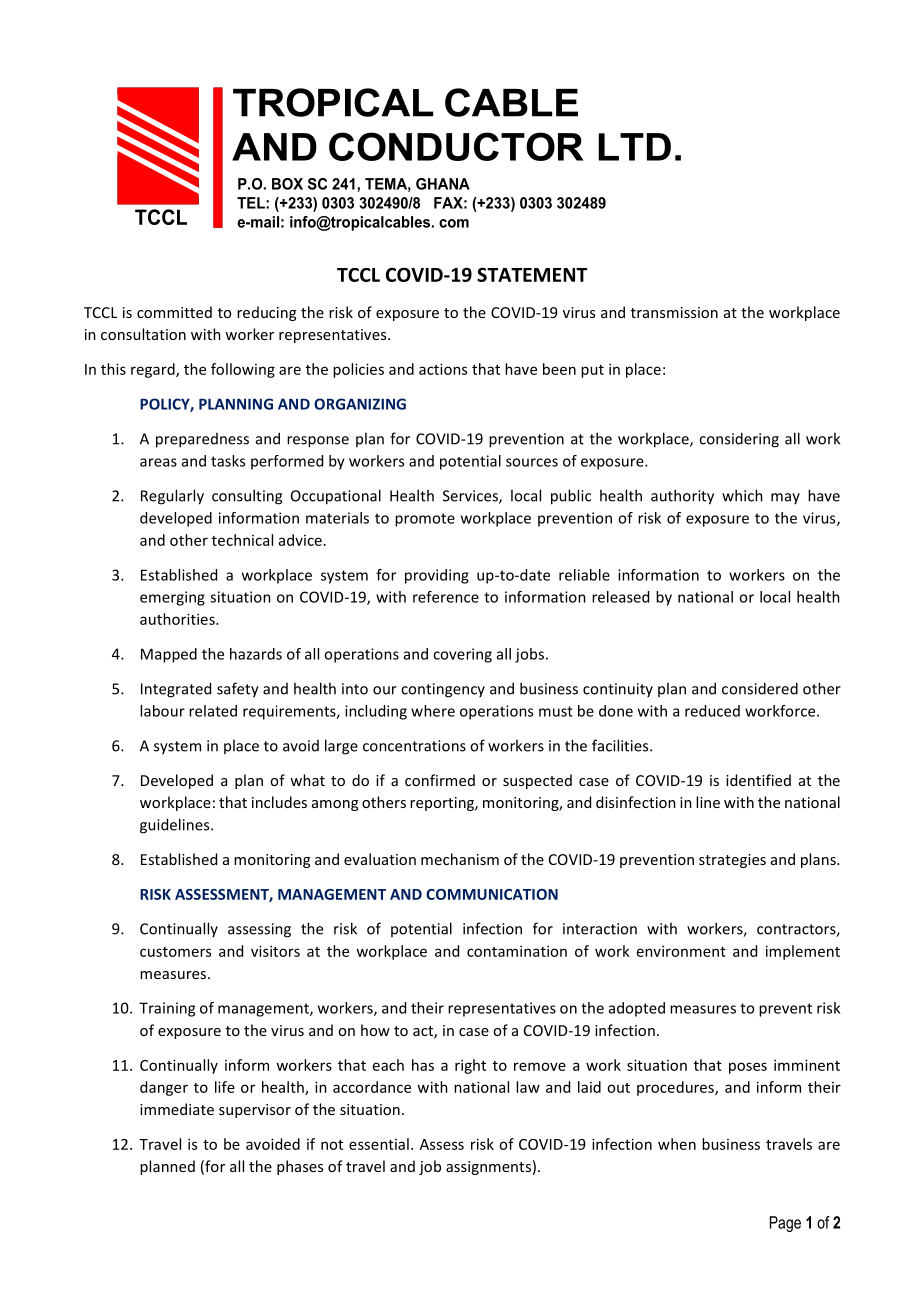 The image size is (924, 1308). Describe the element at coordinates (300, 1167) in the screenshot. I see `phases` at that location.
